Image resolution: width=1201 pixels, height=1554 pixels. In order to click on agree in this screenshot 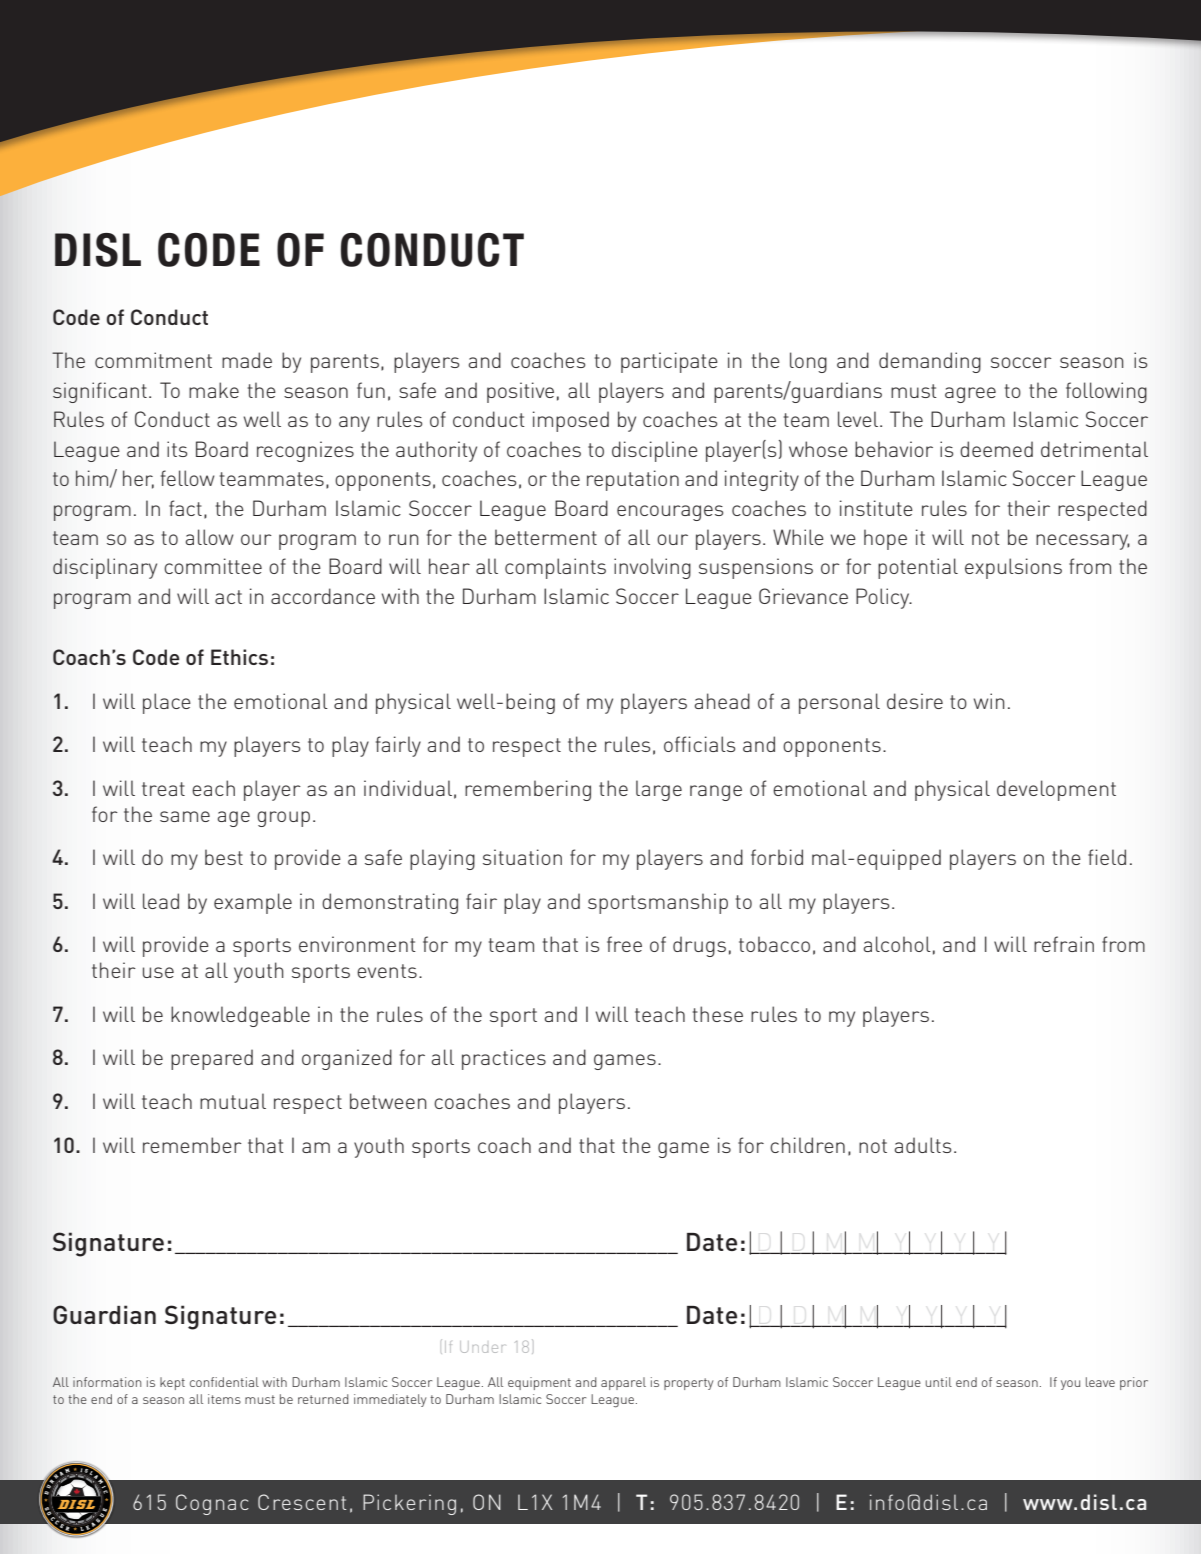, I will do `click(970, 395)`.
